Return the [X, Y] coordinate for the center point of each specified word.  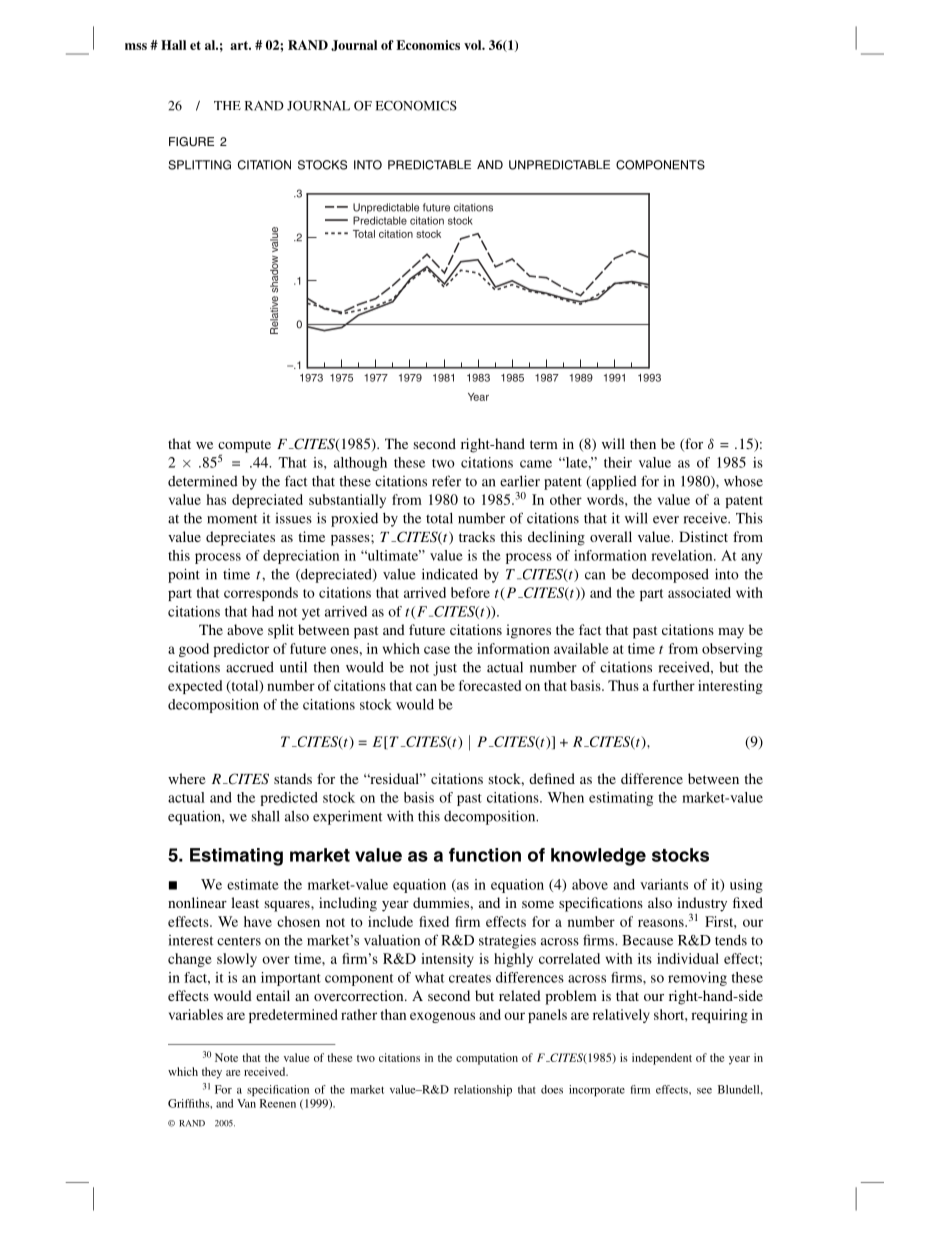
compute [244, 447]
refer [446, 481]
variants [664, 884]
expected [195, 687]
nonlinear [197, 902]
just [445, 668]
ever [666, 520]
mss [136, 46]
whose [743, 481]
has [216, 499]
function [485, 855]
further [674, 685]
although [360, 464]
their [618, 462]
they [212, 1073]
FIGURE [191, 142]
